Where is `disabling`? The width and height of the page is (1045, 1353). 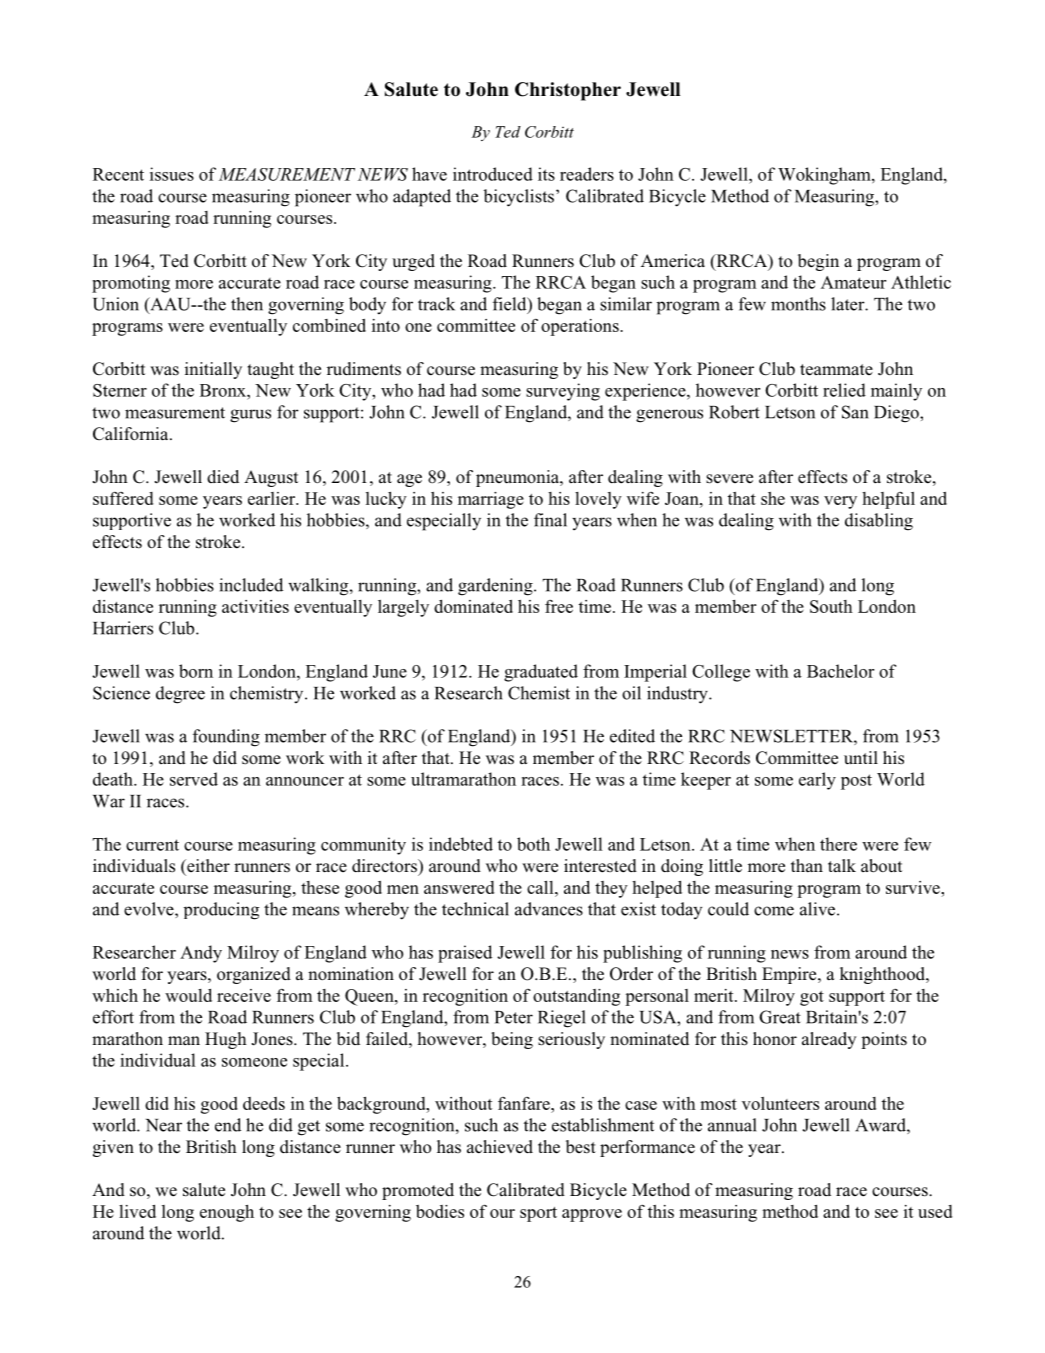
disabling is located at coordinates (879, 522).
